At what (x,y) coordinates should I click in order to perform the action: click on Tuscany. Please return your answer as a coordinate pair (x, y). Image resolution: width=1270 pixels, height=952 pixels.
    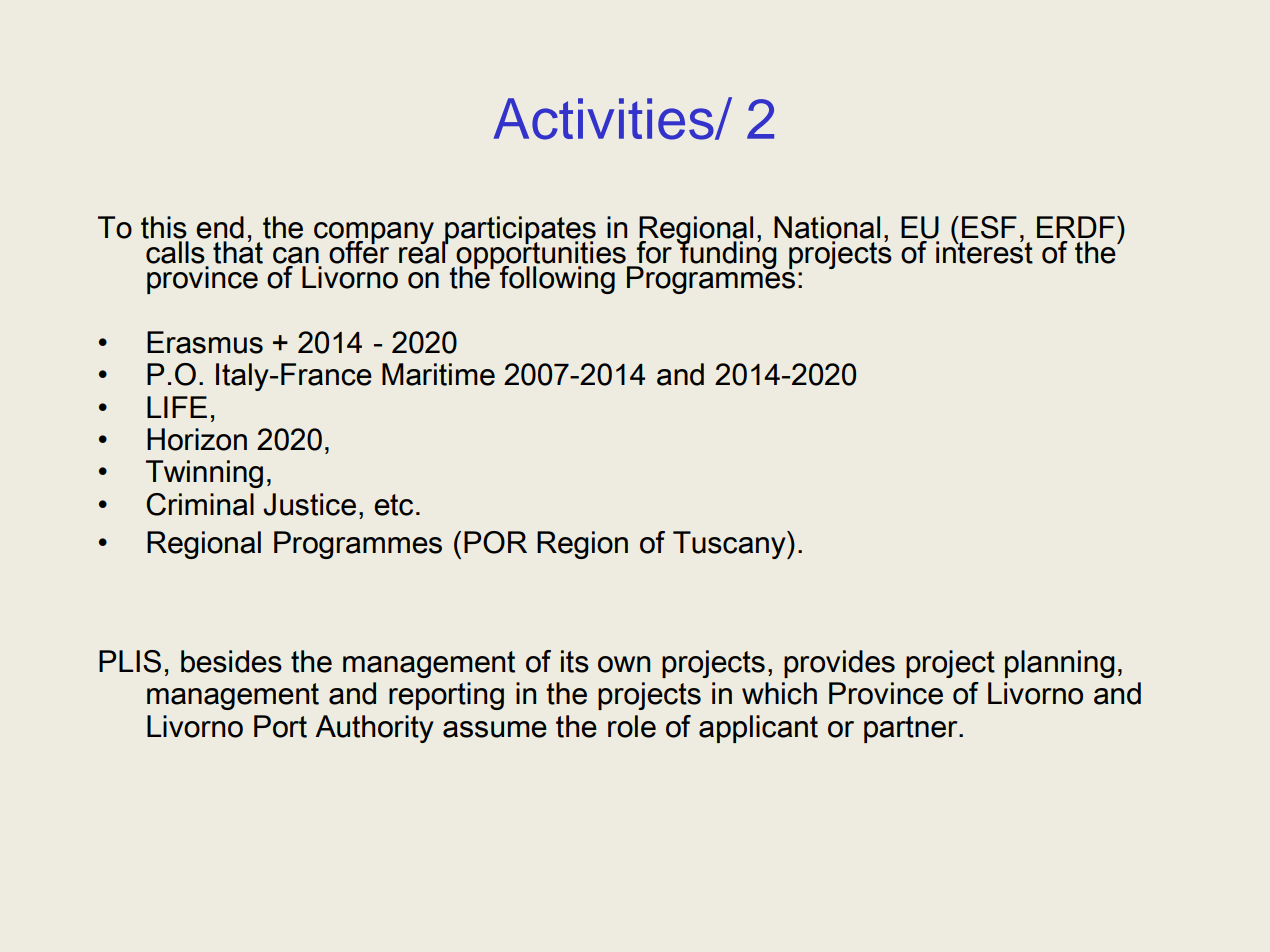
    Looking at the image, I should click on (730, 545).
